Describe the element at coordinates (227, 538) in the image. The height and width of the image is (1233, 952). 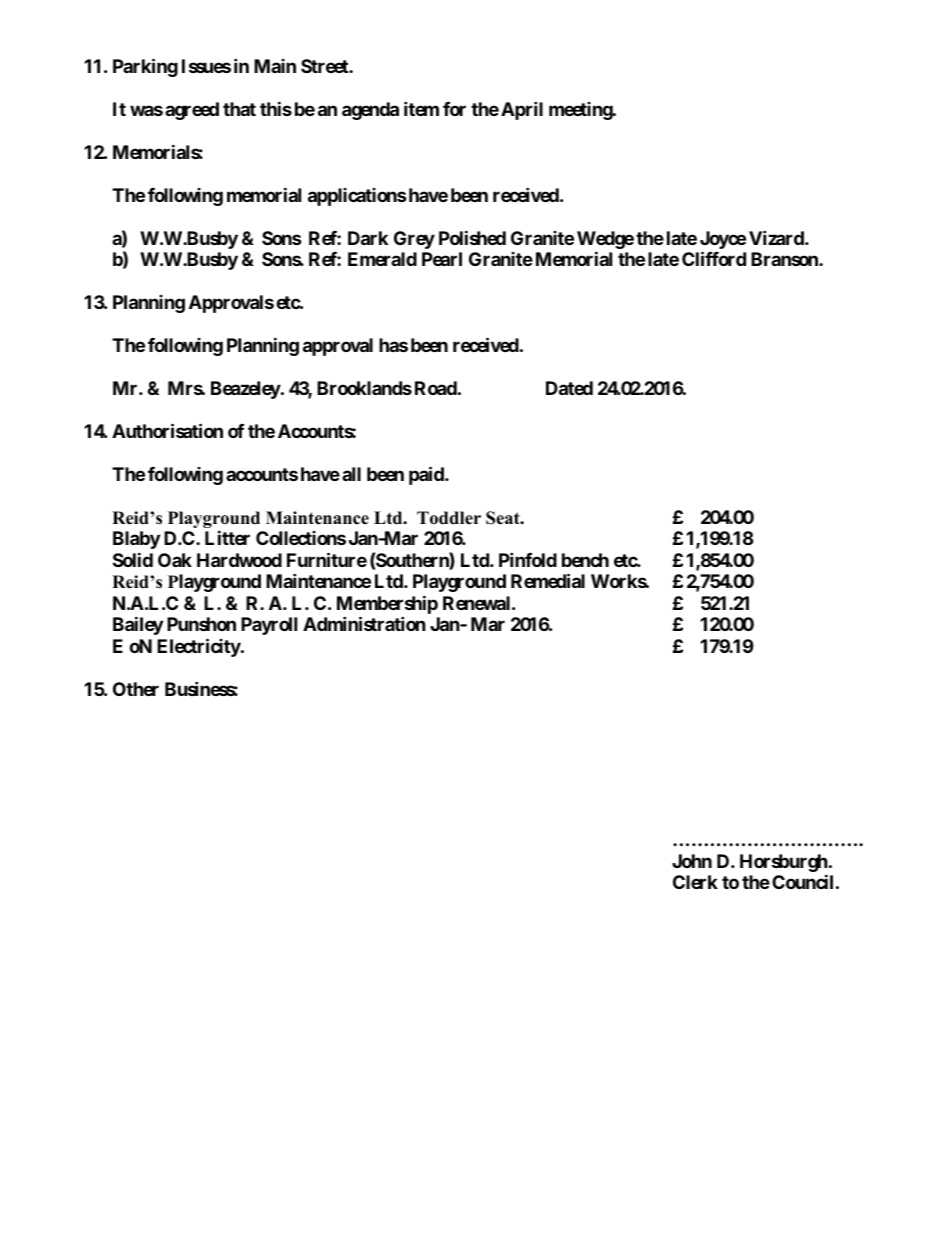
I see `Litter` at that location.
